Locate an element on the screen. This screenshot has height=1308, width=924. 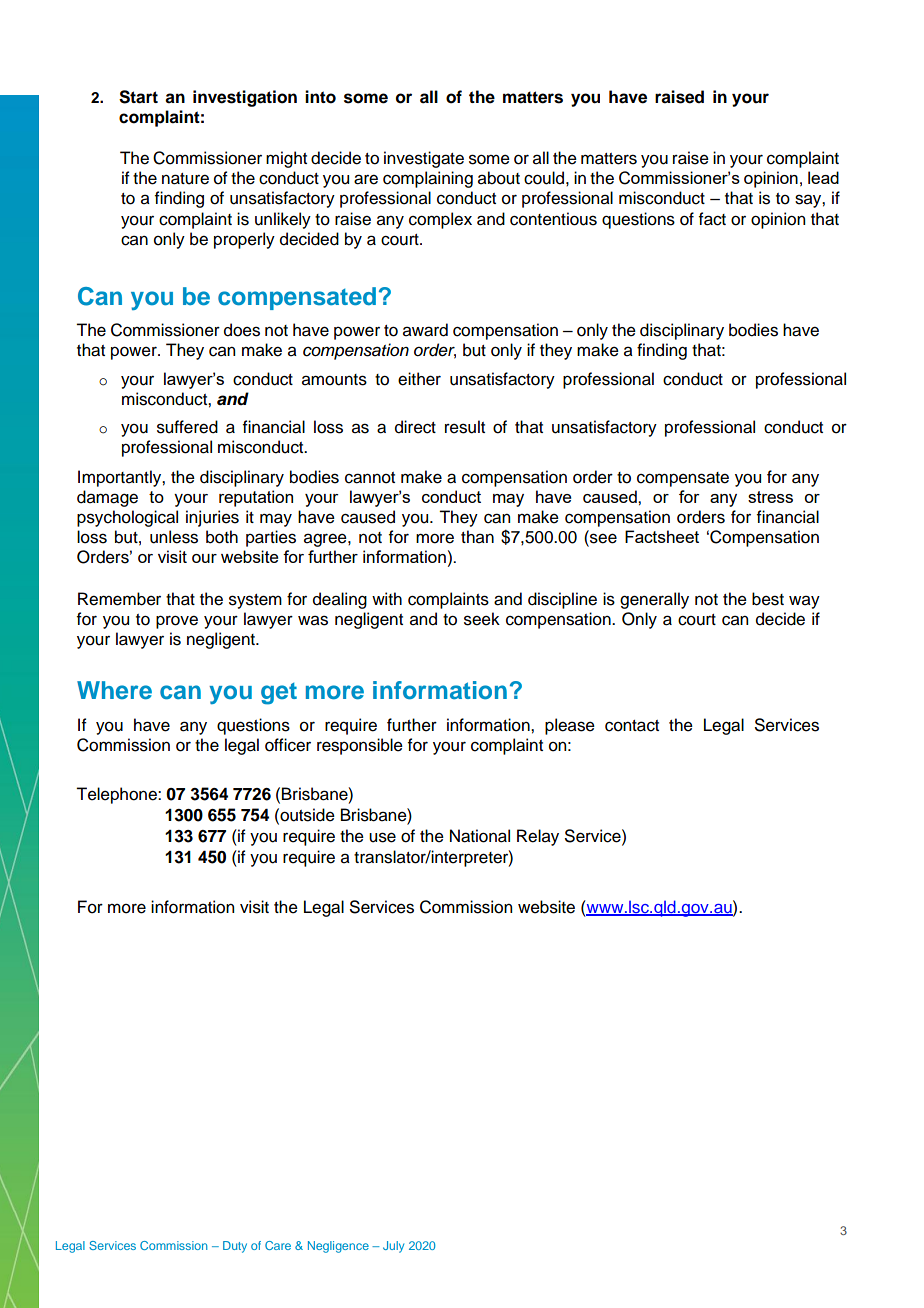
stress is located at coordinates (770, 497).
